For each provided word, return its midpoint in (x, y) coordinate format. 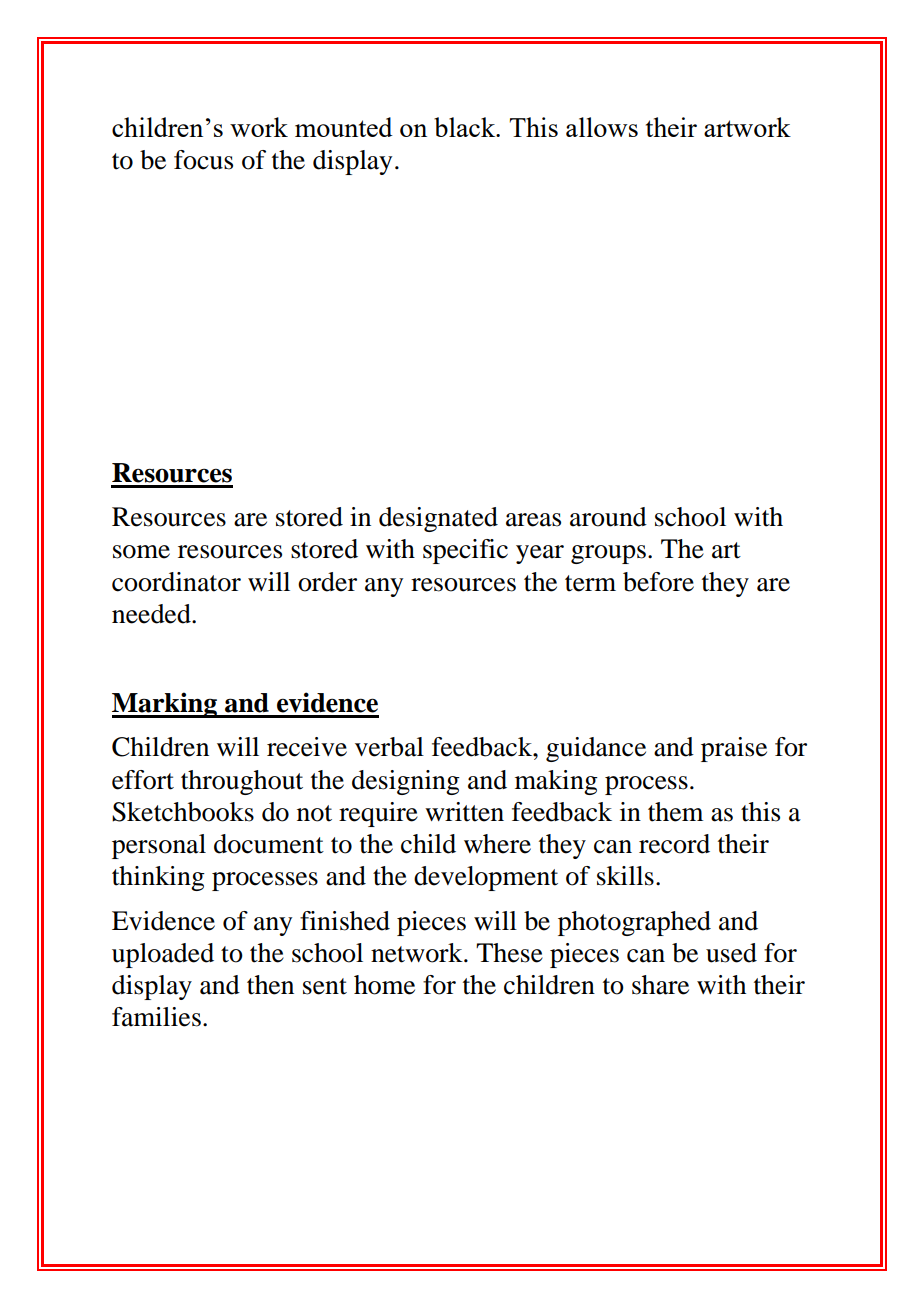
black (466, 127)
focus (203, 160)
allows (602, 127)
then (270, 985)
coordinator (176, 582)
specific (465, 551)
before (658, 582)
